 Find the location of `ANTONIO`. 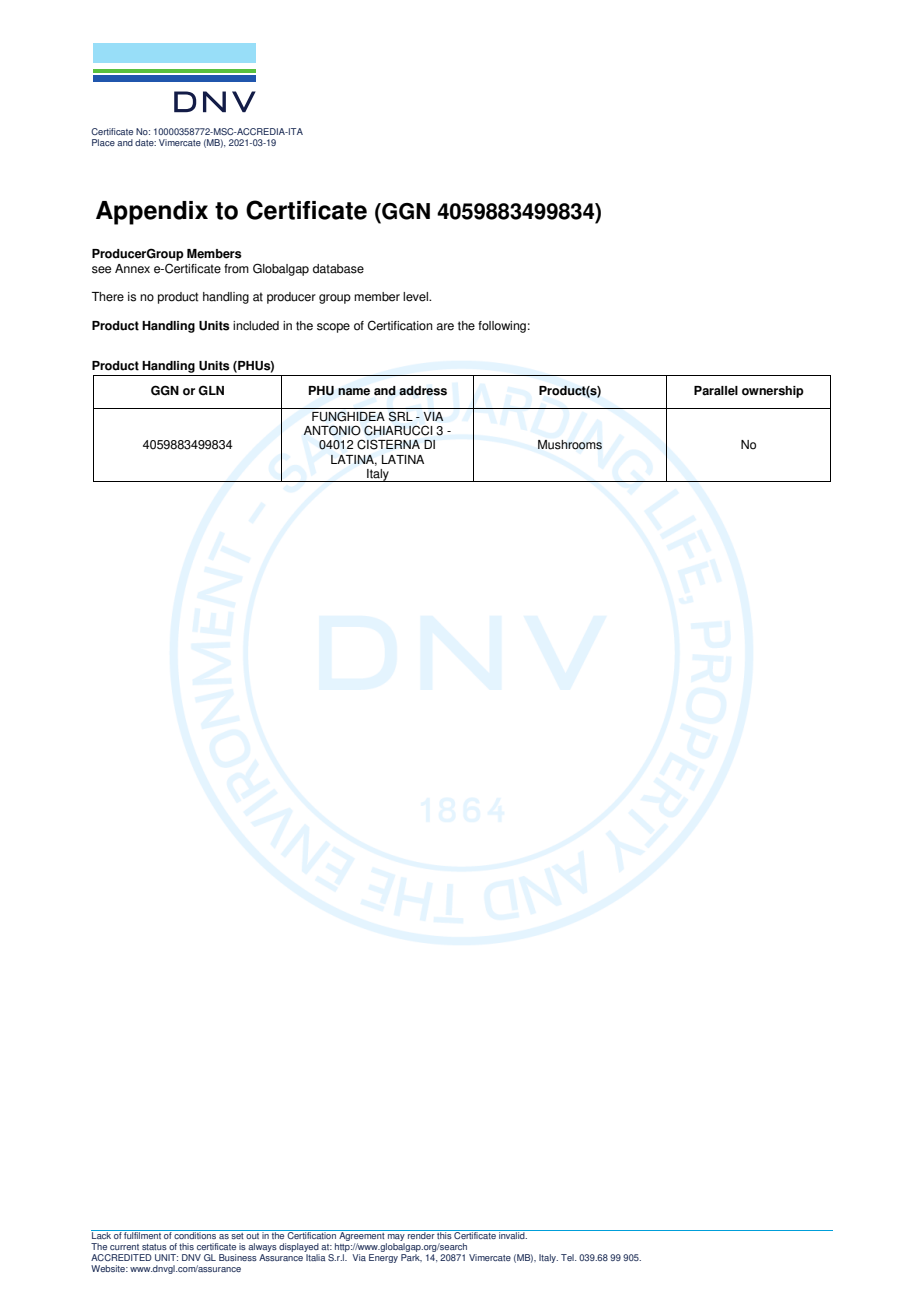

ANTONIO is located at coordinates (332, 430).
